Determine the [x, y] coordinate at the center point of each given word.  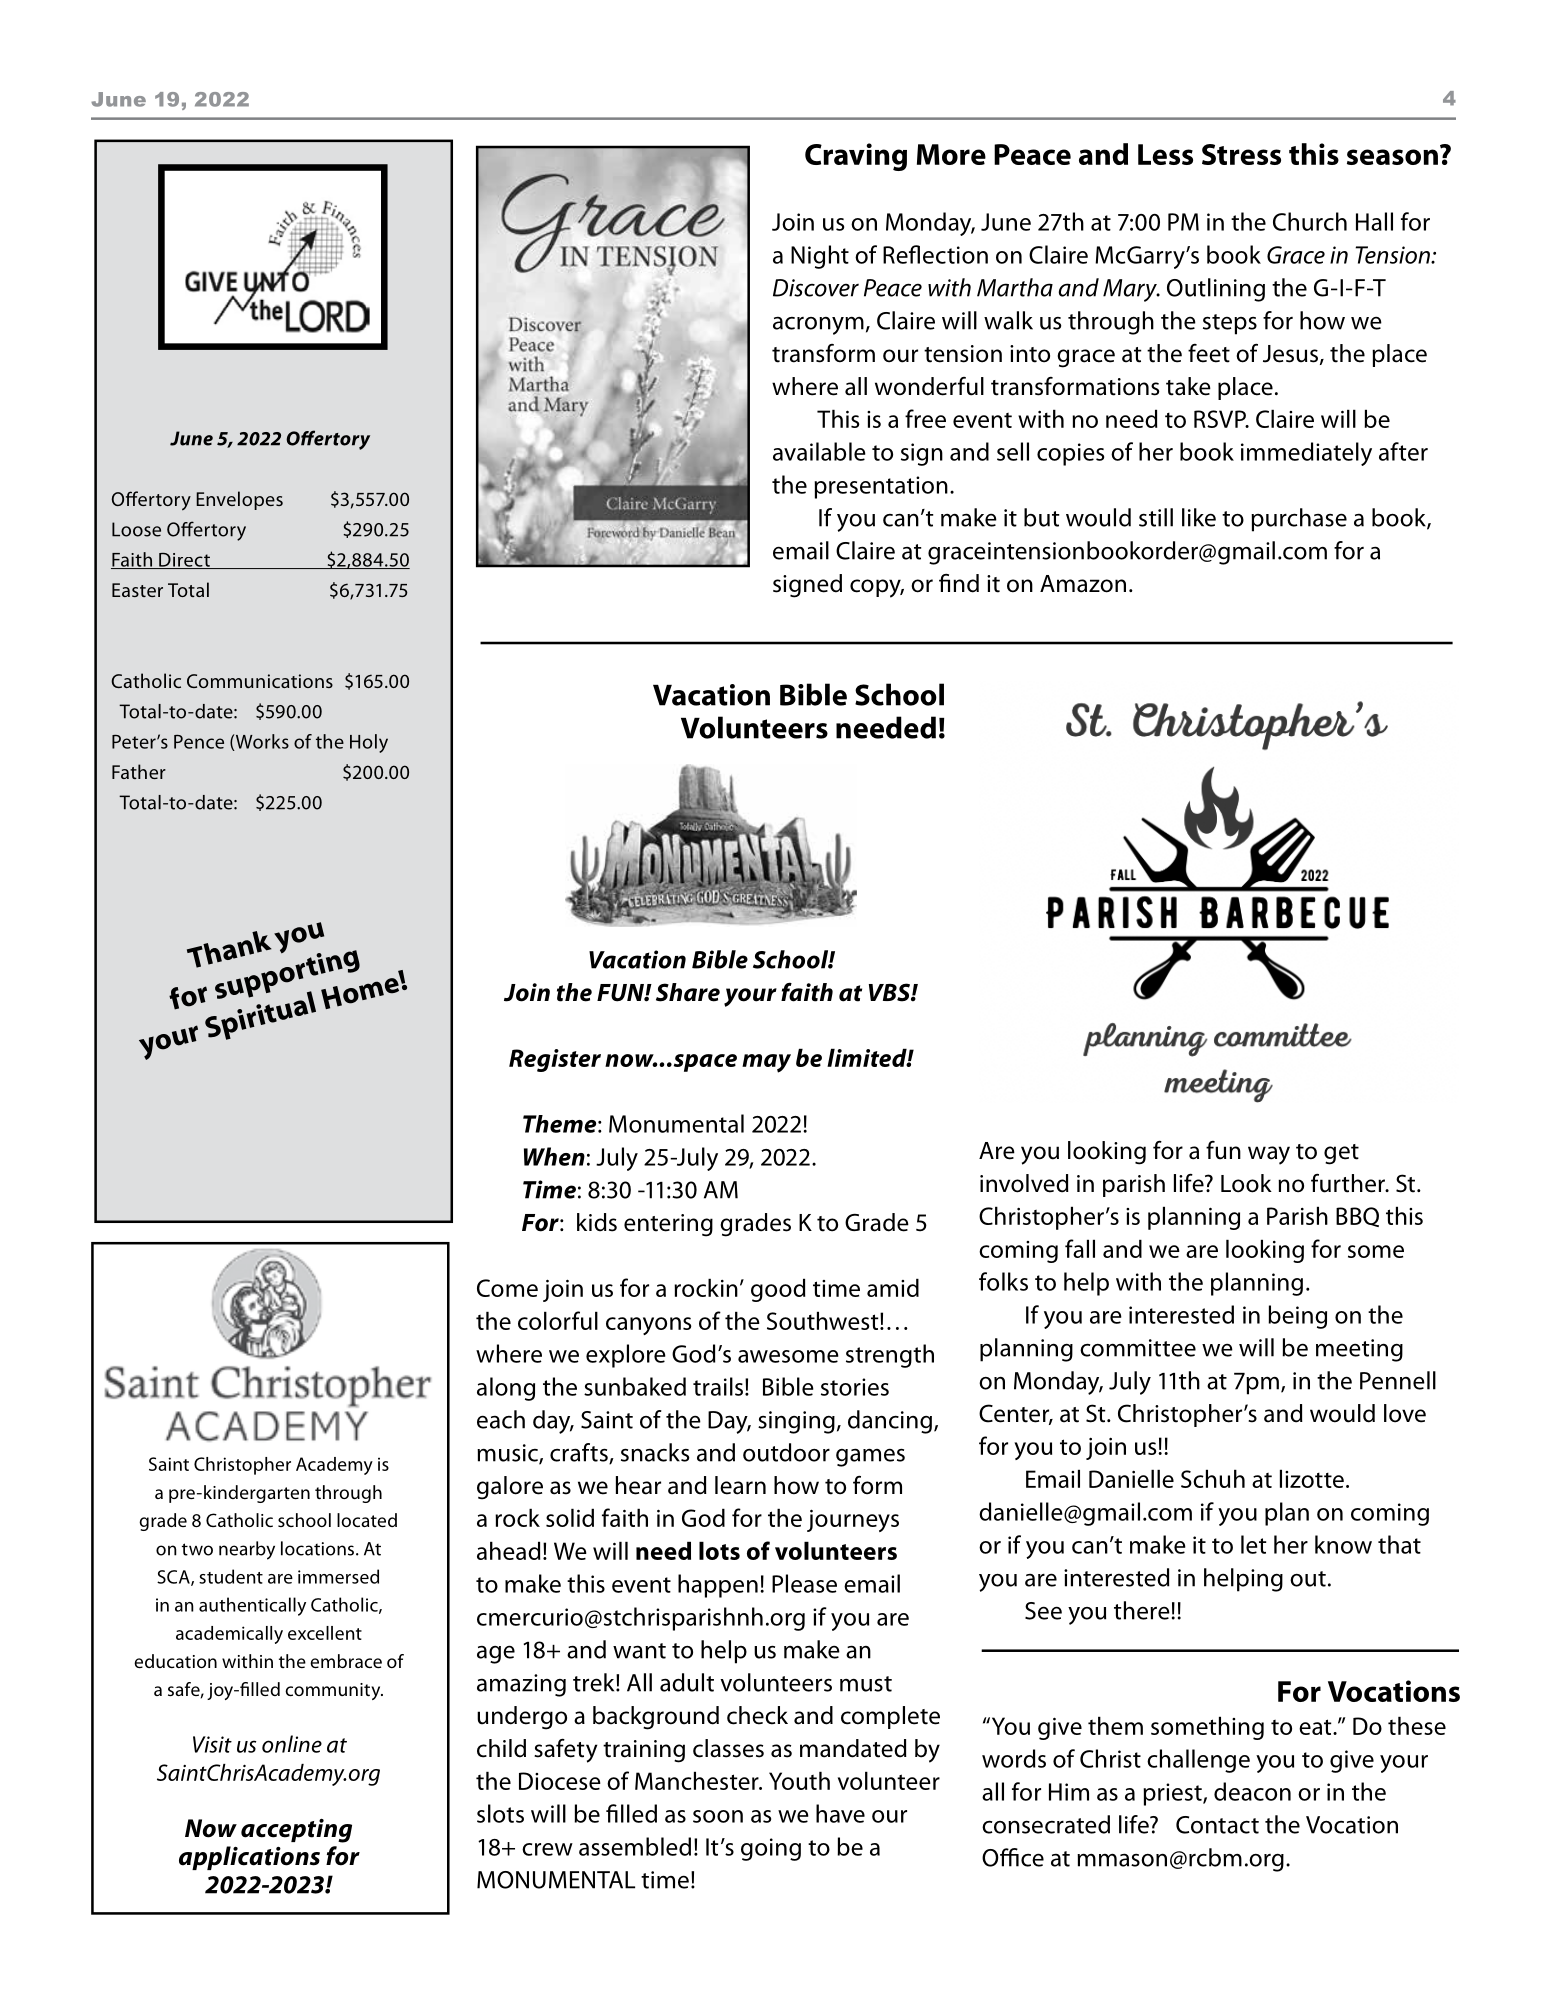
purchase [1299, 520]
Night [820, 257]
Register [555, 1060]
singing [796, 1422]
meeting [1359, 1350]
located [367, 1520]
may [766, 1063]
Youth [799, 1780]
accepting [296, 1831]
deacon [1252, 1791]
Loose [136, 529]
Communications [260, 681]
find [959, 583]
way [1269, 1155]
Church [1310, 221]
